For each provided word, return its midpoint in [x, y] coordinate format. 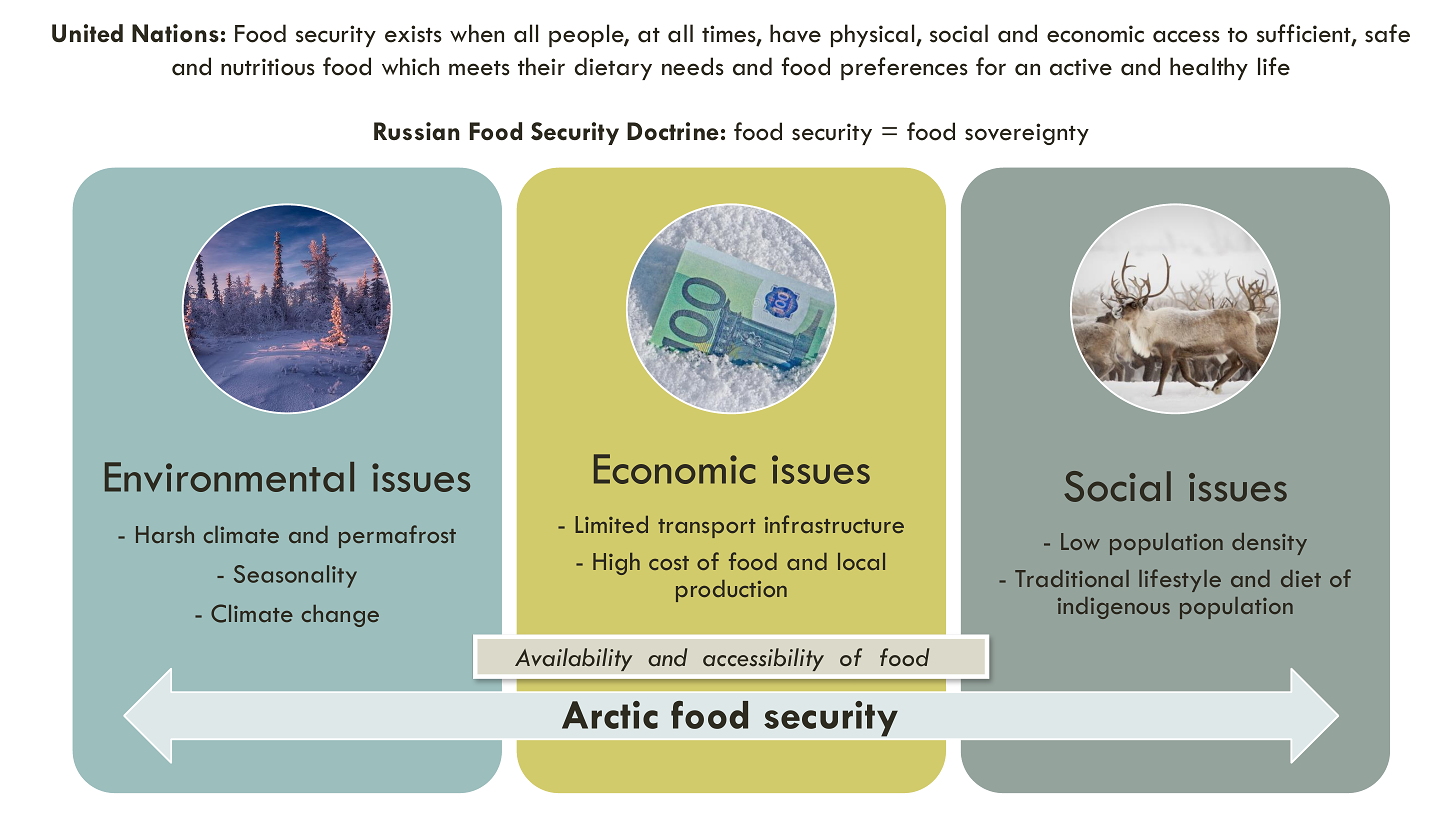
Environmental [229, 477]
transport [707, 528]
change [340, 616]
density [1269, 544]
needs [693, 66]
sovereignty [1027, 134]
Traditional [1072, 578]
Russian [417, 131]
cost [669, 563]
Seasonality [295, 576]
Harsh [165, 534]
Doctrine [673, 131]
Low [1080, 541]
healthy [1209, 68]
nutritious [268, 67]
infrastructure [834, 524]
